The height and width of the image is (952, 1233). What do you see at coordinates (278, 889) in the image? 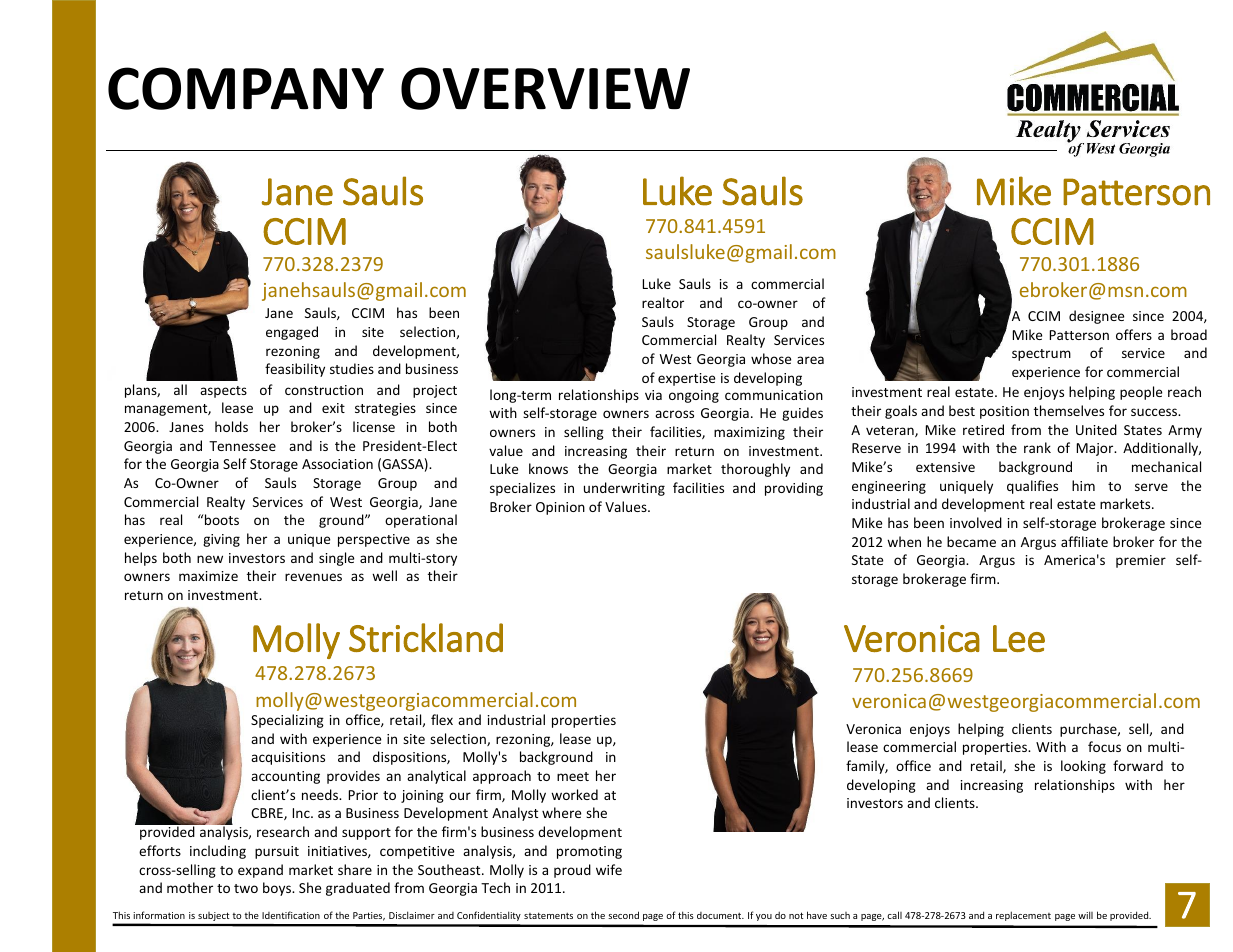
I see `boys` at bounding box center [278, 889].
